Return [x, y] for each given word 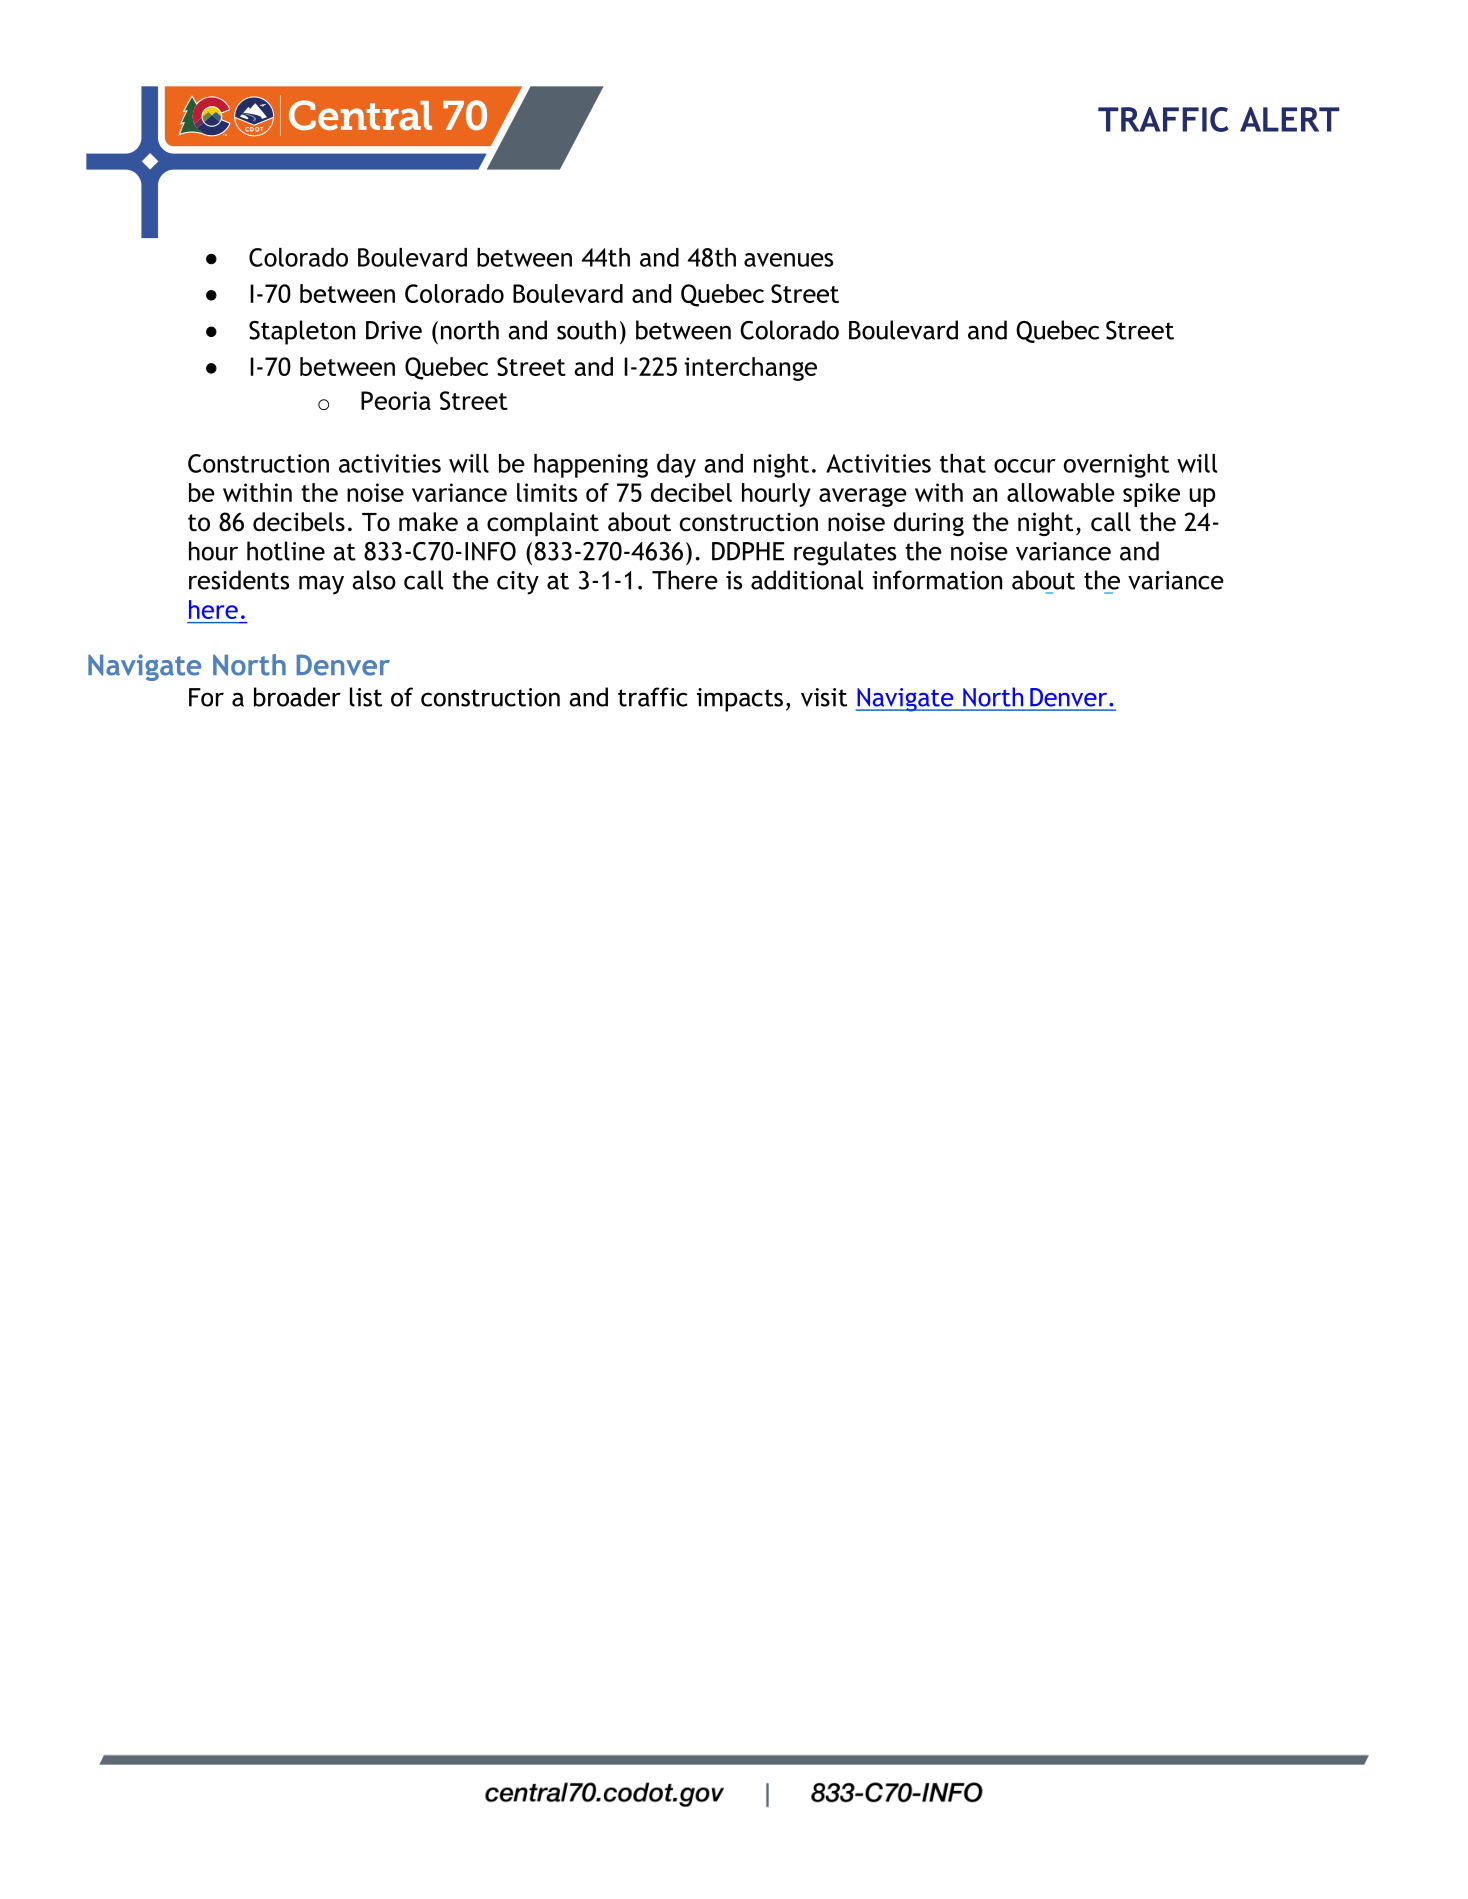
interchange [750, 369]
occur [1025, 466]
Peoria [396, 400]
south [586, 330]
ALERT [1290, 119]
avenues [788, 260]
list [366, 697]
